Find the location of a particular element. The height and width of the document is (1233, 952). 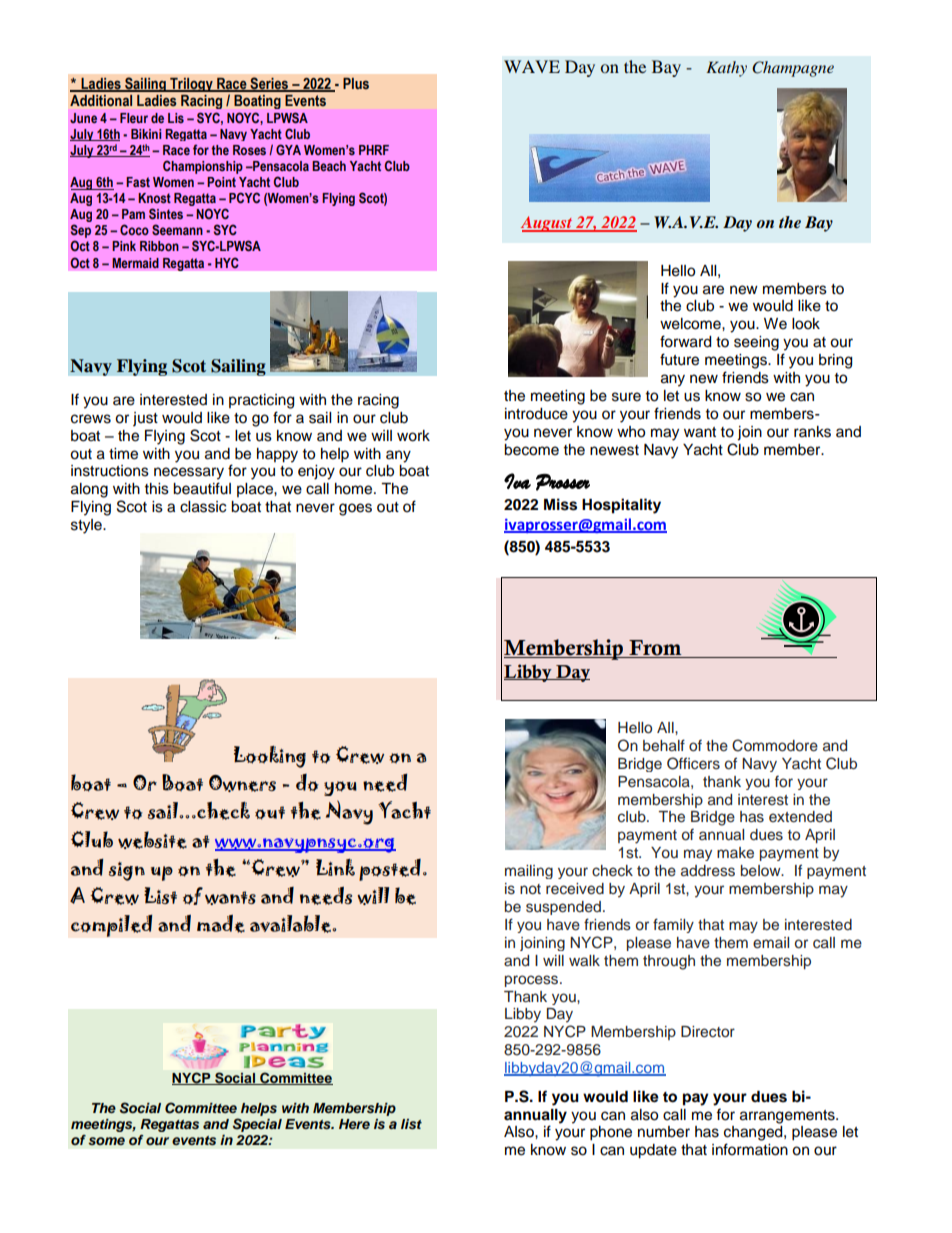

Commodore is located at coordinates (775, 745).
